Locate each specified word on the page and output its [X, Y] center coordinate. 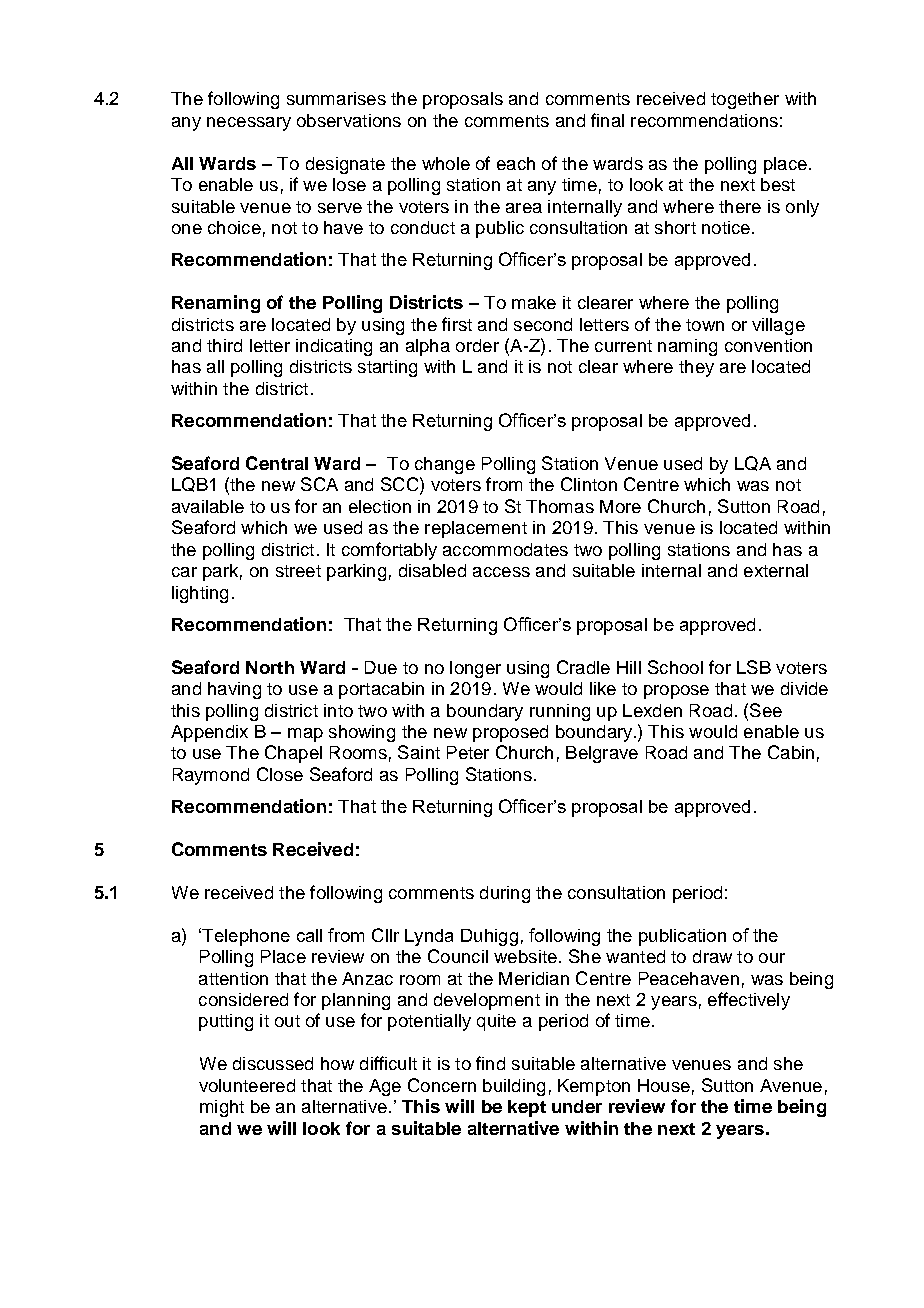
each [516, 163]
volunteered [247, 1085]
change [445, 465]
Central [277, 463]
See [766, 710]
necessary [249, 124]
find [490, 1063]
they [696, 368]
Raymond [211, 776]
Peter [468, 752]
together [745, 100]
